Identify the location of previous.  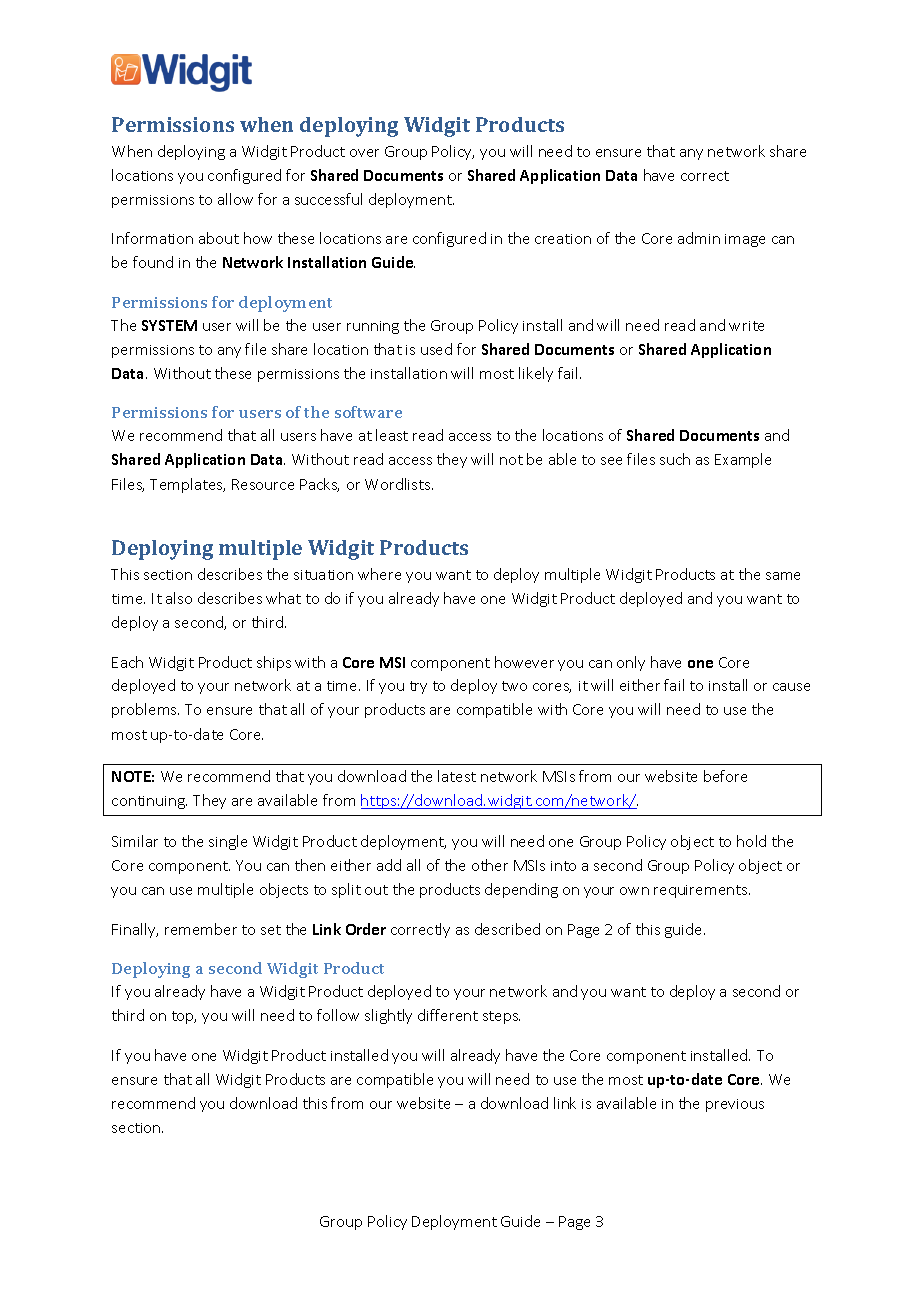
(735, 1105).
